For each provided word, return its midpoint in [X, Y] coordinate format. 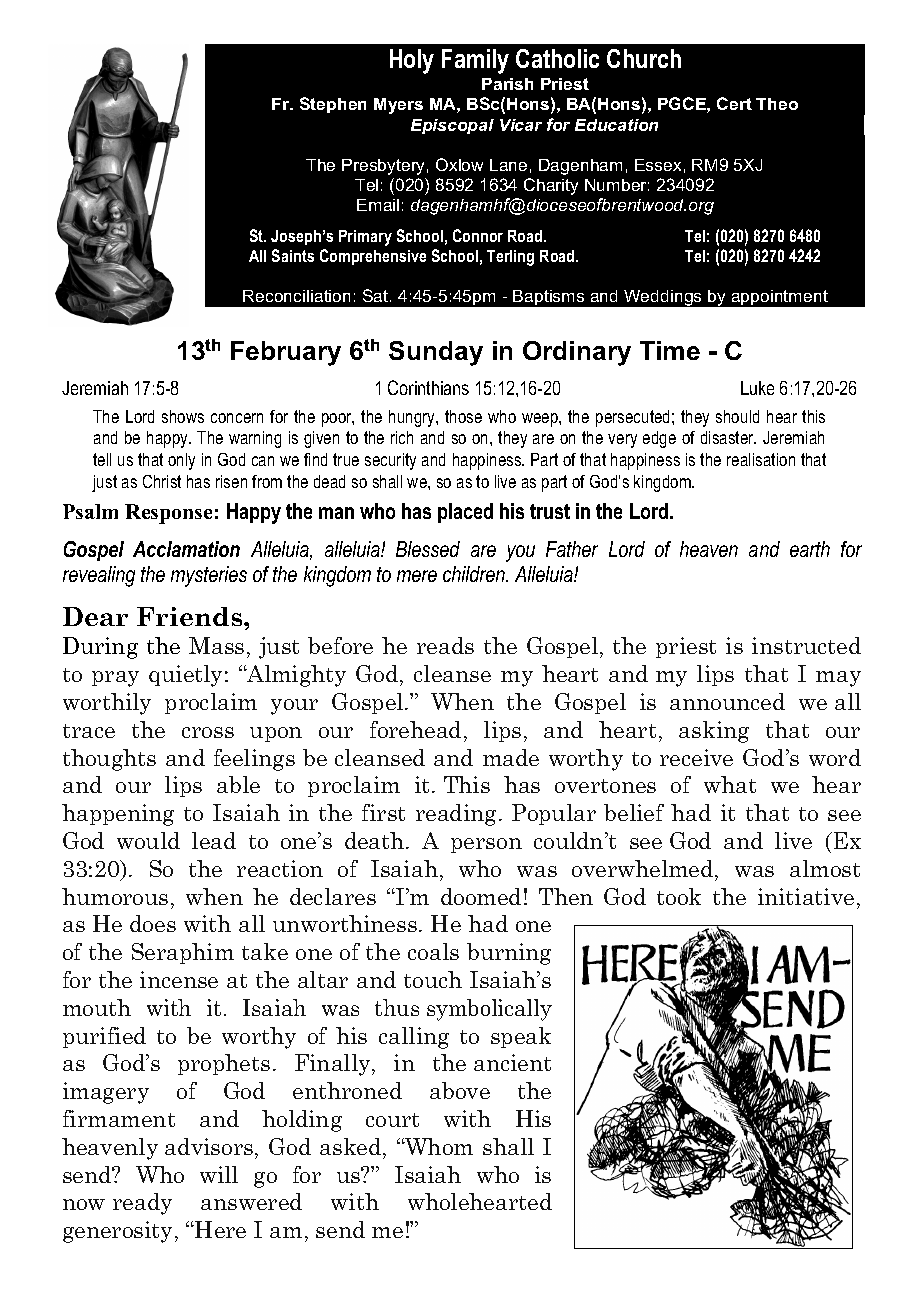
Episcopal [452, 126]
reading [456, 815]
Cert [734, 103]
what [730, 784]
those [463, 416]
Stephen [333, 105]
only [181, 461]
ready [142, 1204]
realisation [761, 459]
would [148, 840]
